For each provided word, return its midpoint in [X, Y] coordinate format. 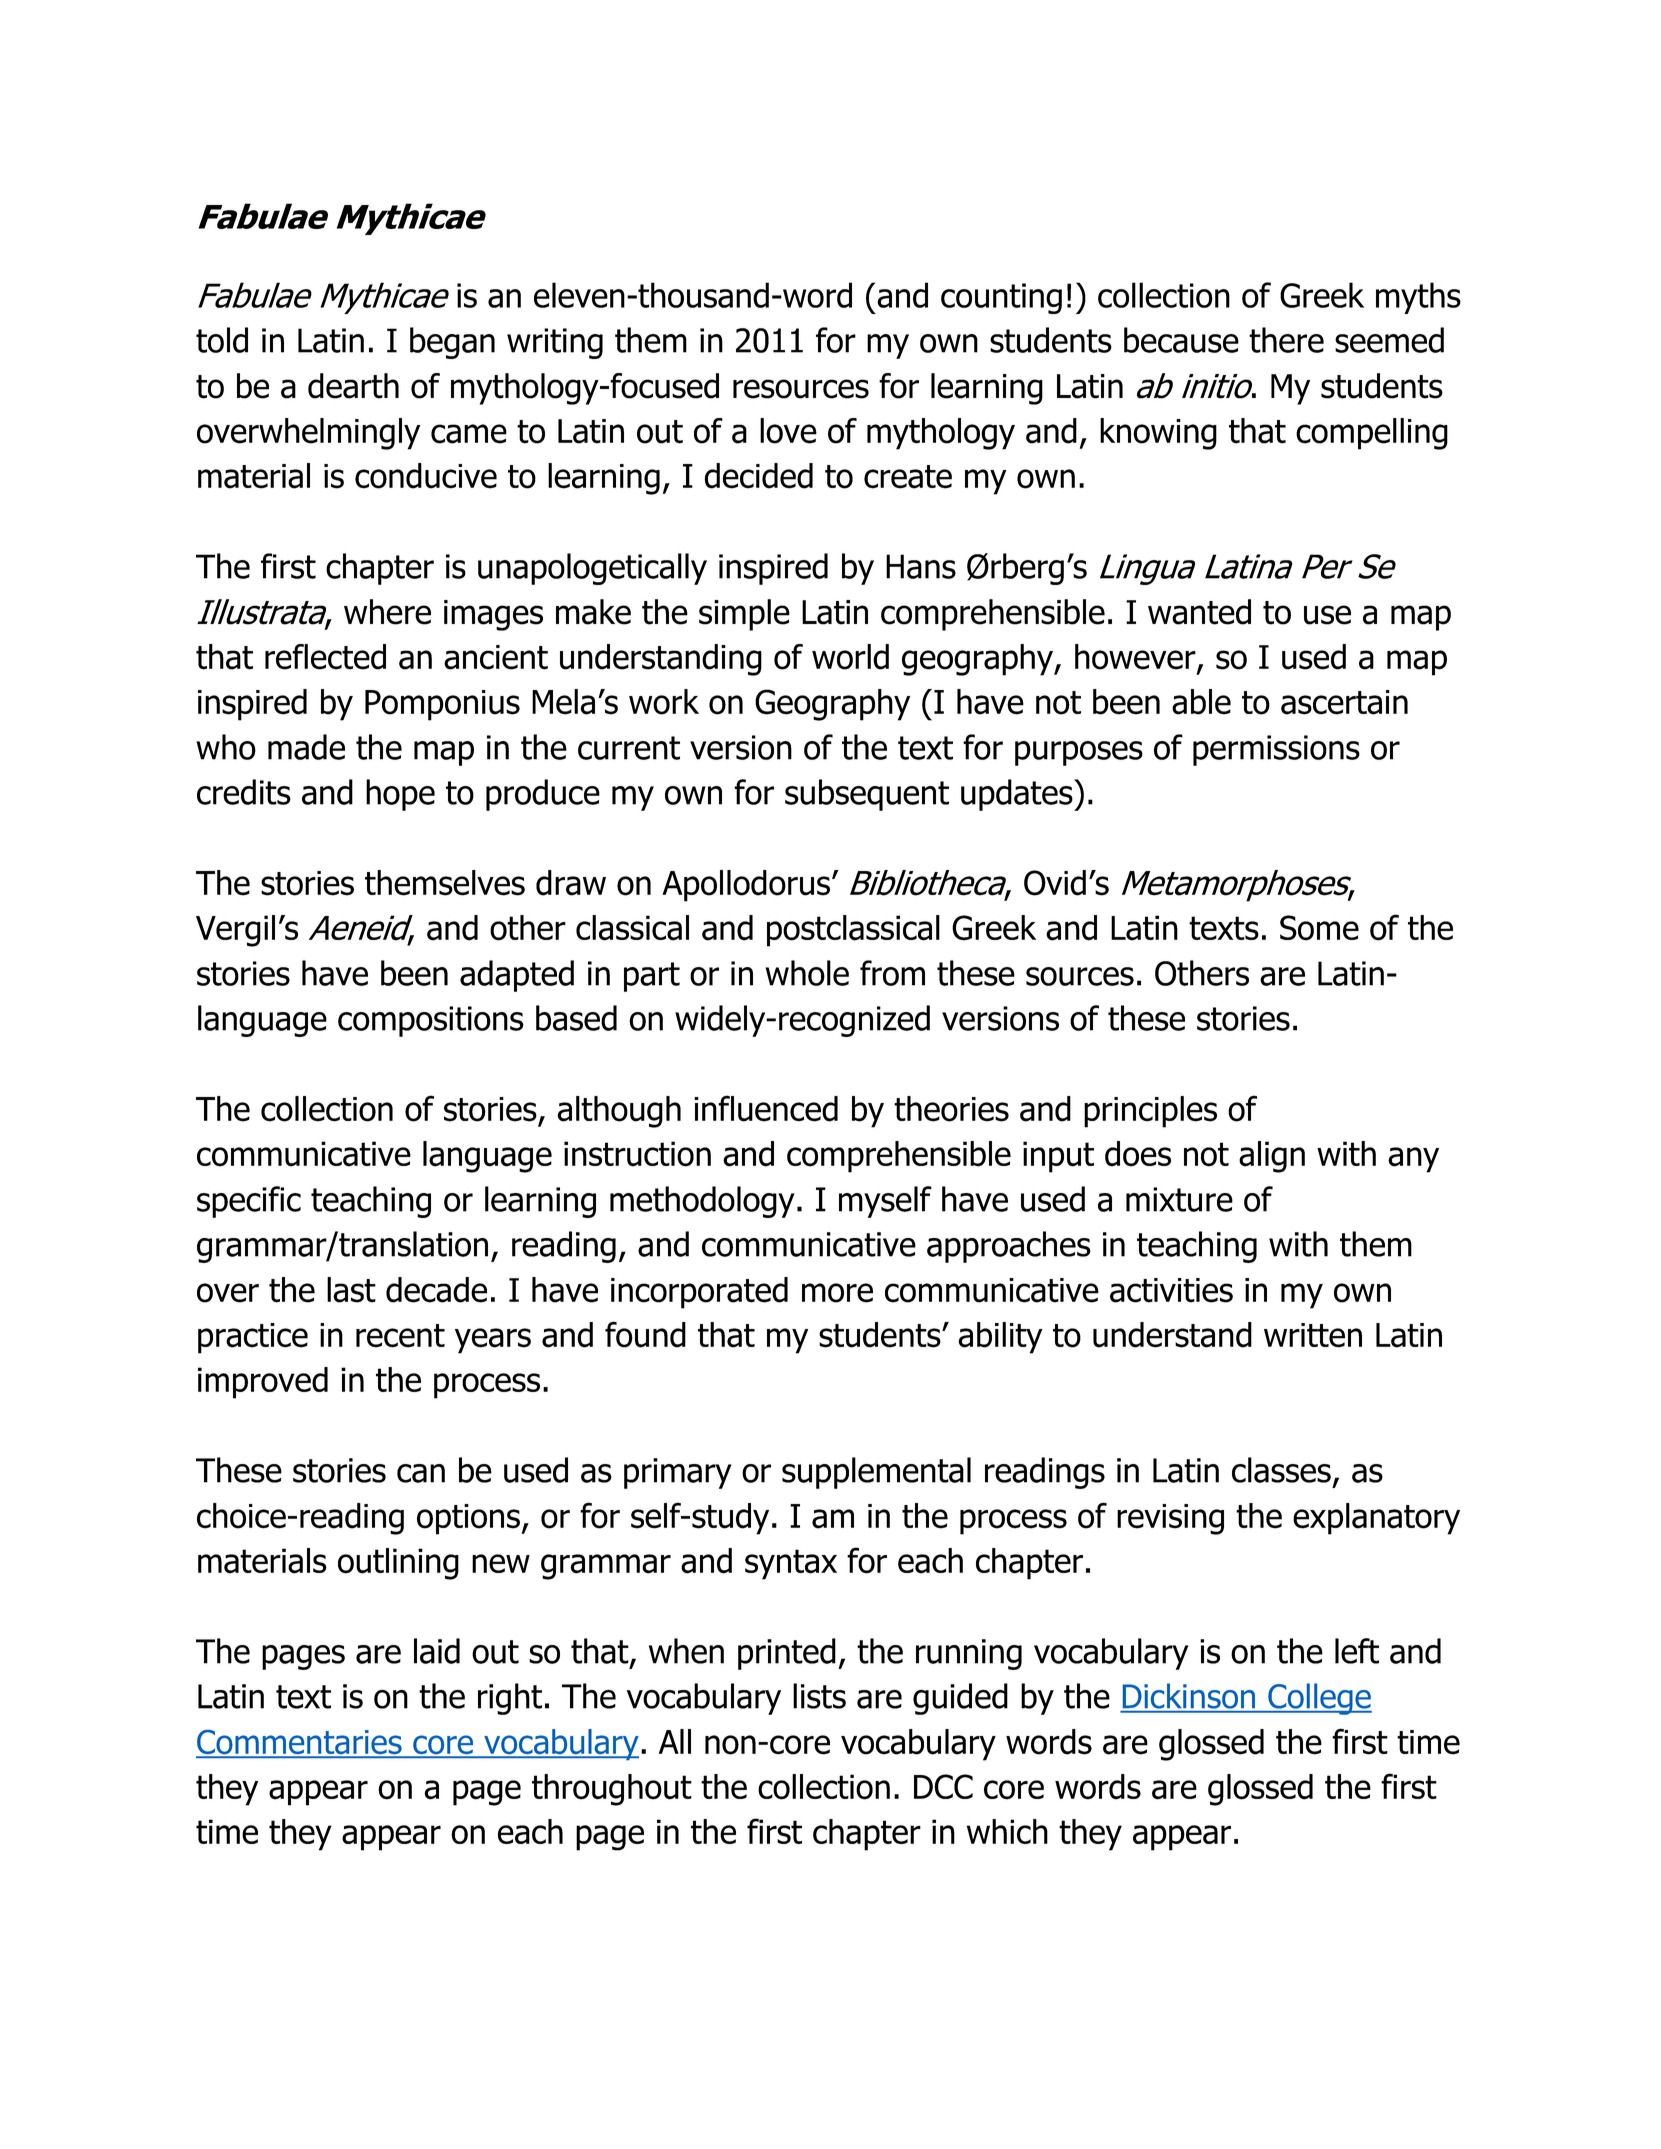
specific [249, 1202]
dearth [353, 386]
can [421, 1473]
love [788, 431]
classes [1281, 1470]
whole [807, 973]
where [387, 612]
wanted [1199, 612]
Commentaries [300, 1743]
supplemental [876, 1473]
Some [1319, 928]
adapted [517, 976]
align [1272, 1157]
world [850, 657]
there [1286, 340]
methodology [702, 1202]
